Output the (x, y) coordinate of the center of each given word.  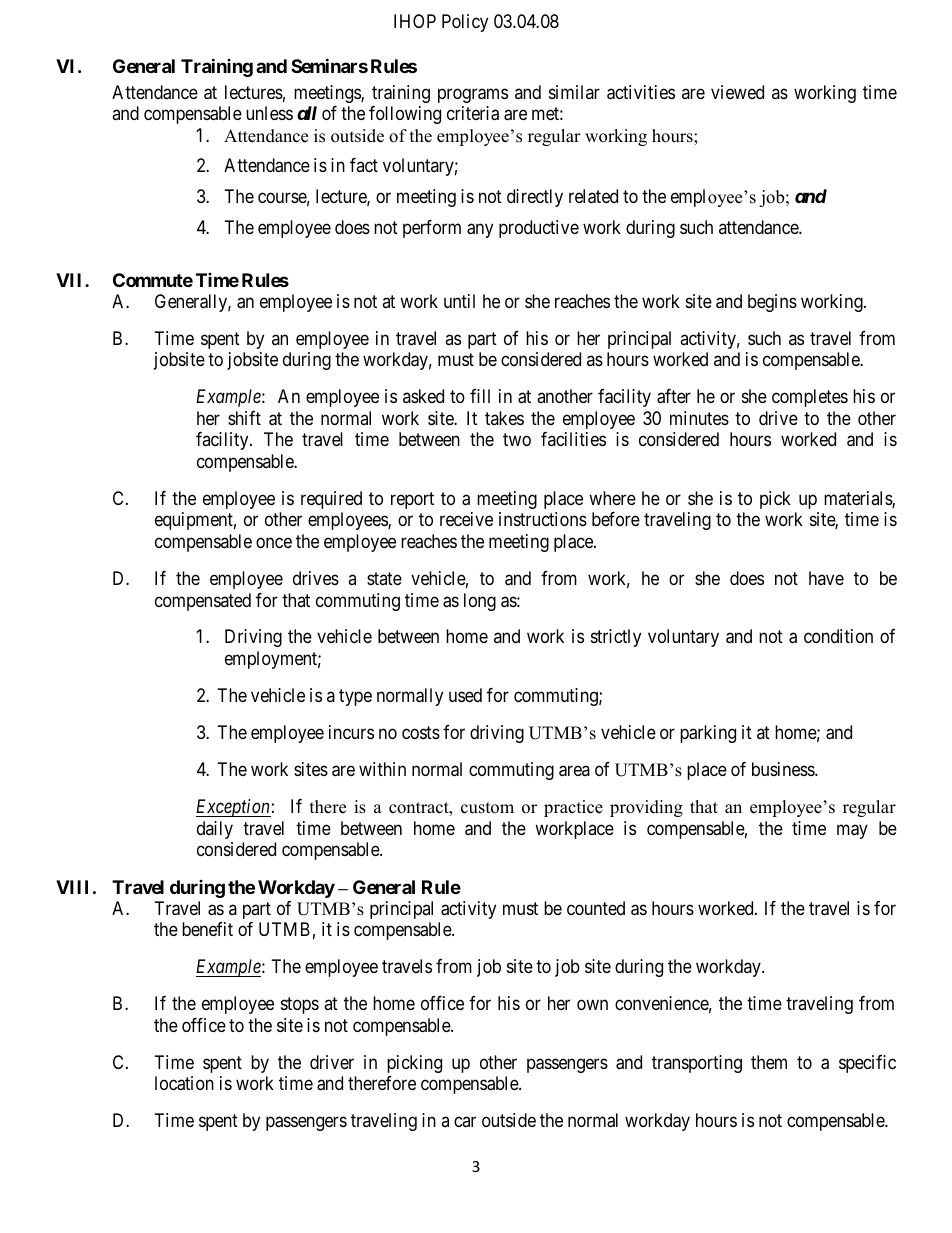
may (852, 831)
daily (215, 830)
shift (244, 418)
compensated (203, 602)
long (480, 602)
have (826, 578)
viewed (737, 92)
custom (487, 808)
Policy (465, 23)
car (465, 1122)
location (184, 1083)
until (459, 301)
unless (269, 113)
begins (772, 303)
